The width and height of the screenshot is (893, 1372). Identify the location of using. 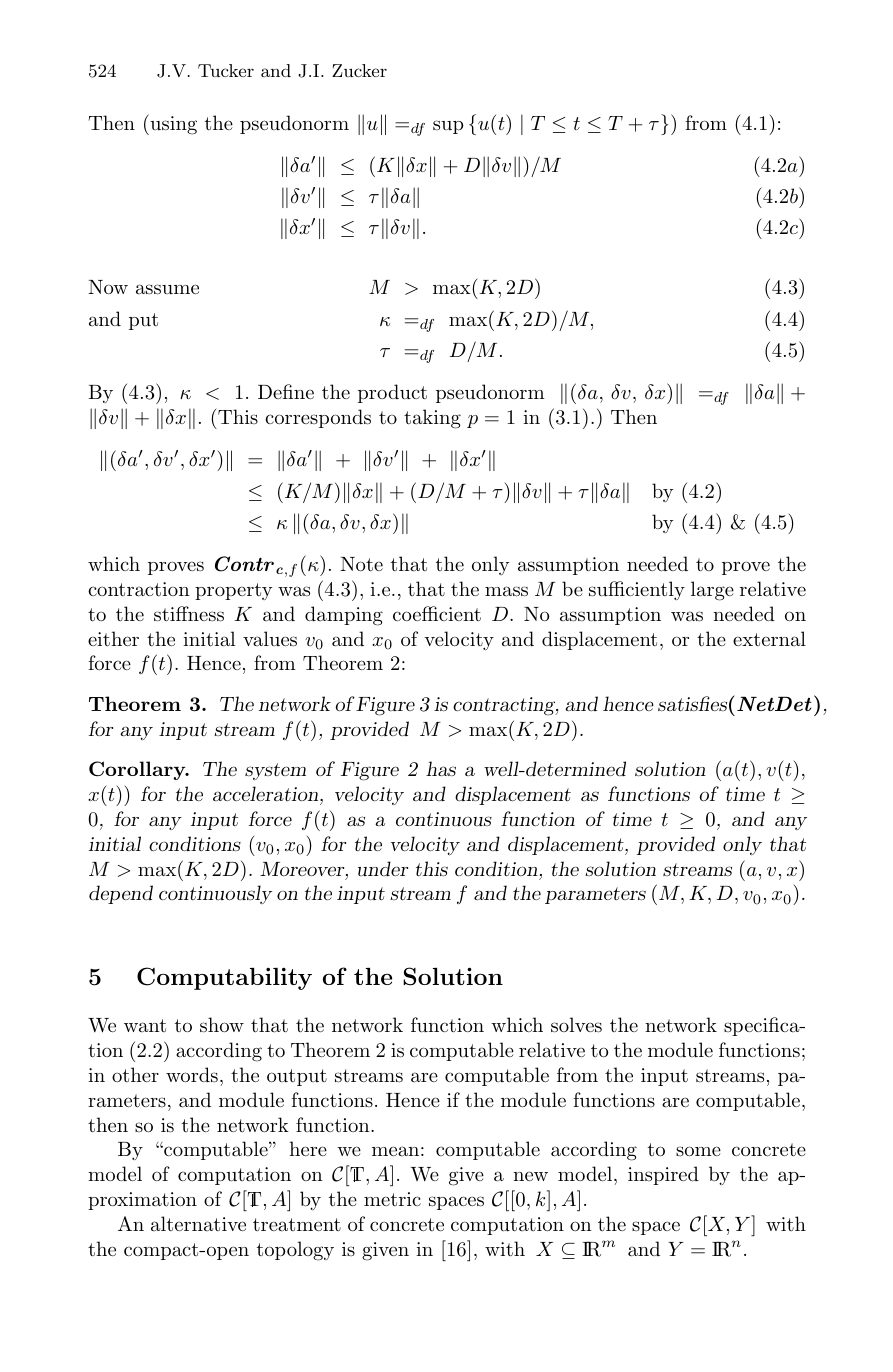
(172, 124).
